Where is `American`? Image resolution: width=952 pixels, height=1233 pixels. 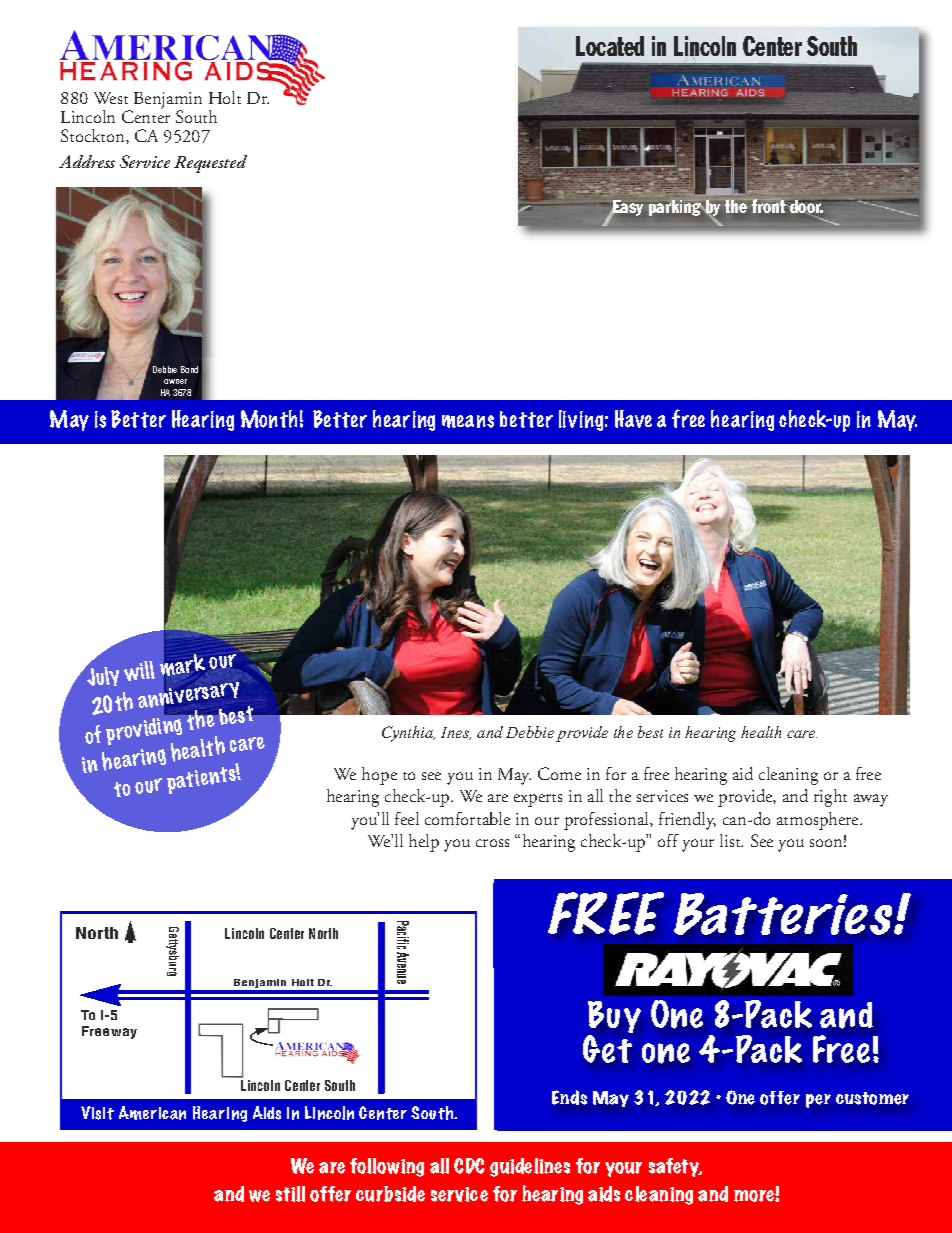
American is located at coordinates (152, 1113).
